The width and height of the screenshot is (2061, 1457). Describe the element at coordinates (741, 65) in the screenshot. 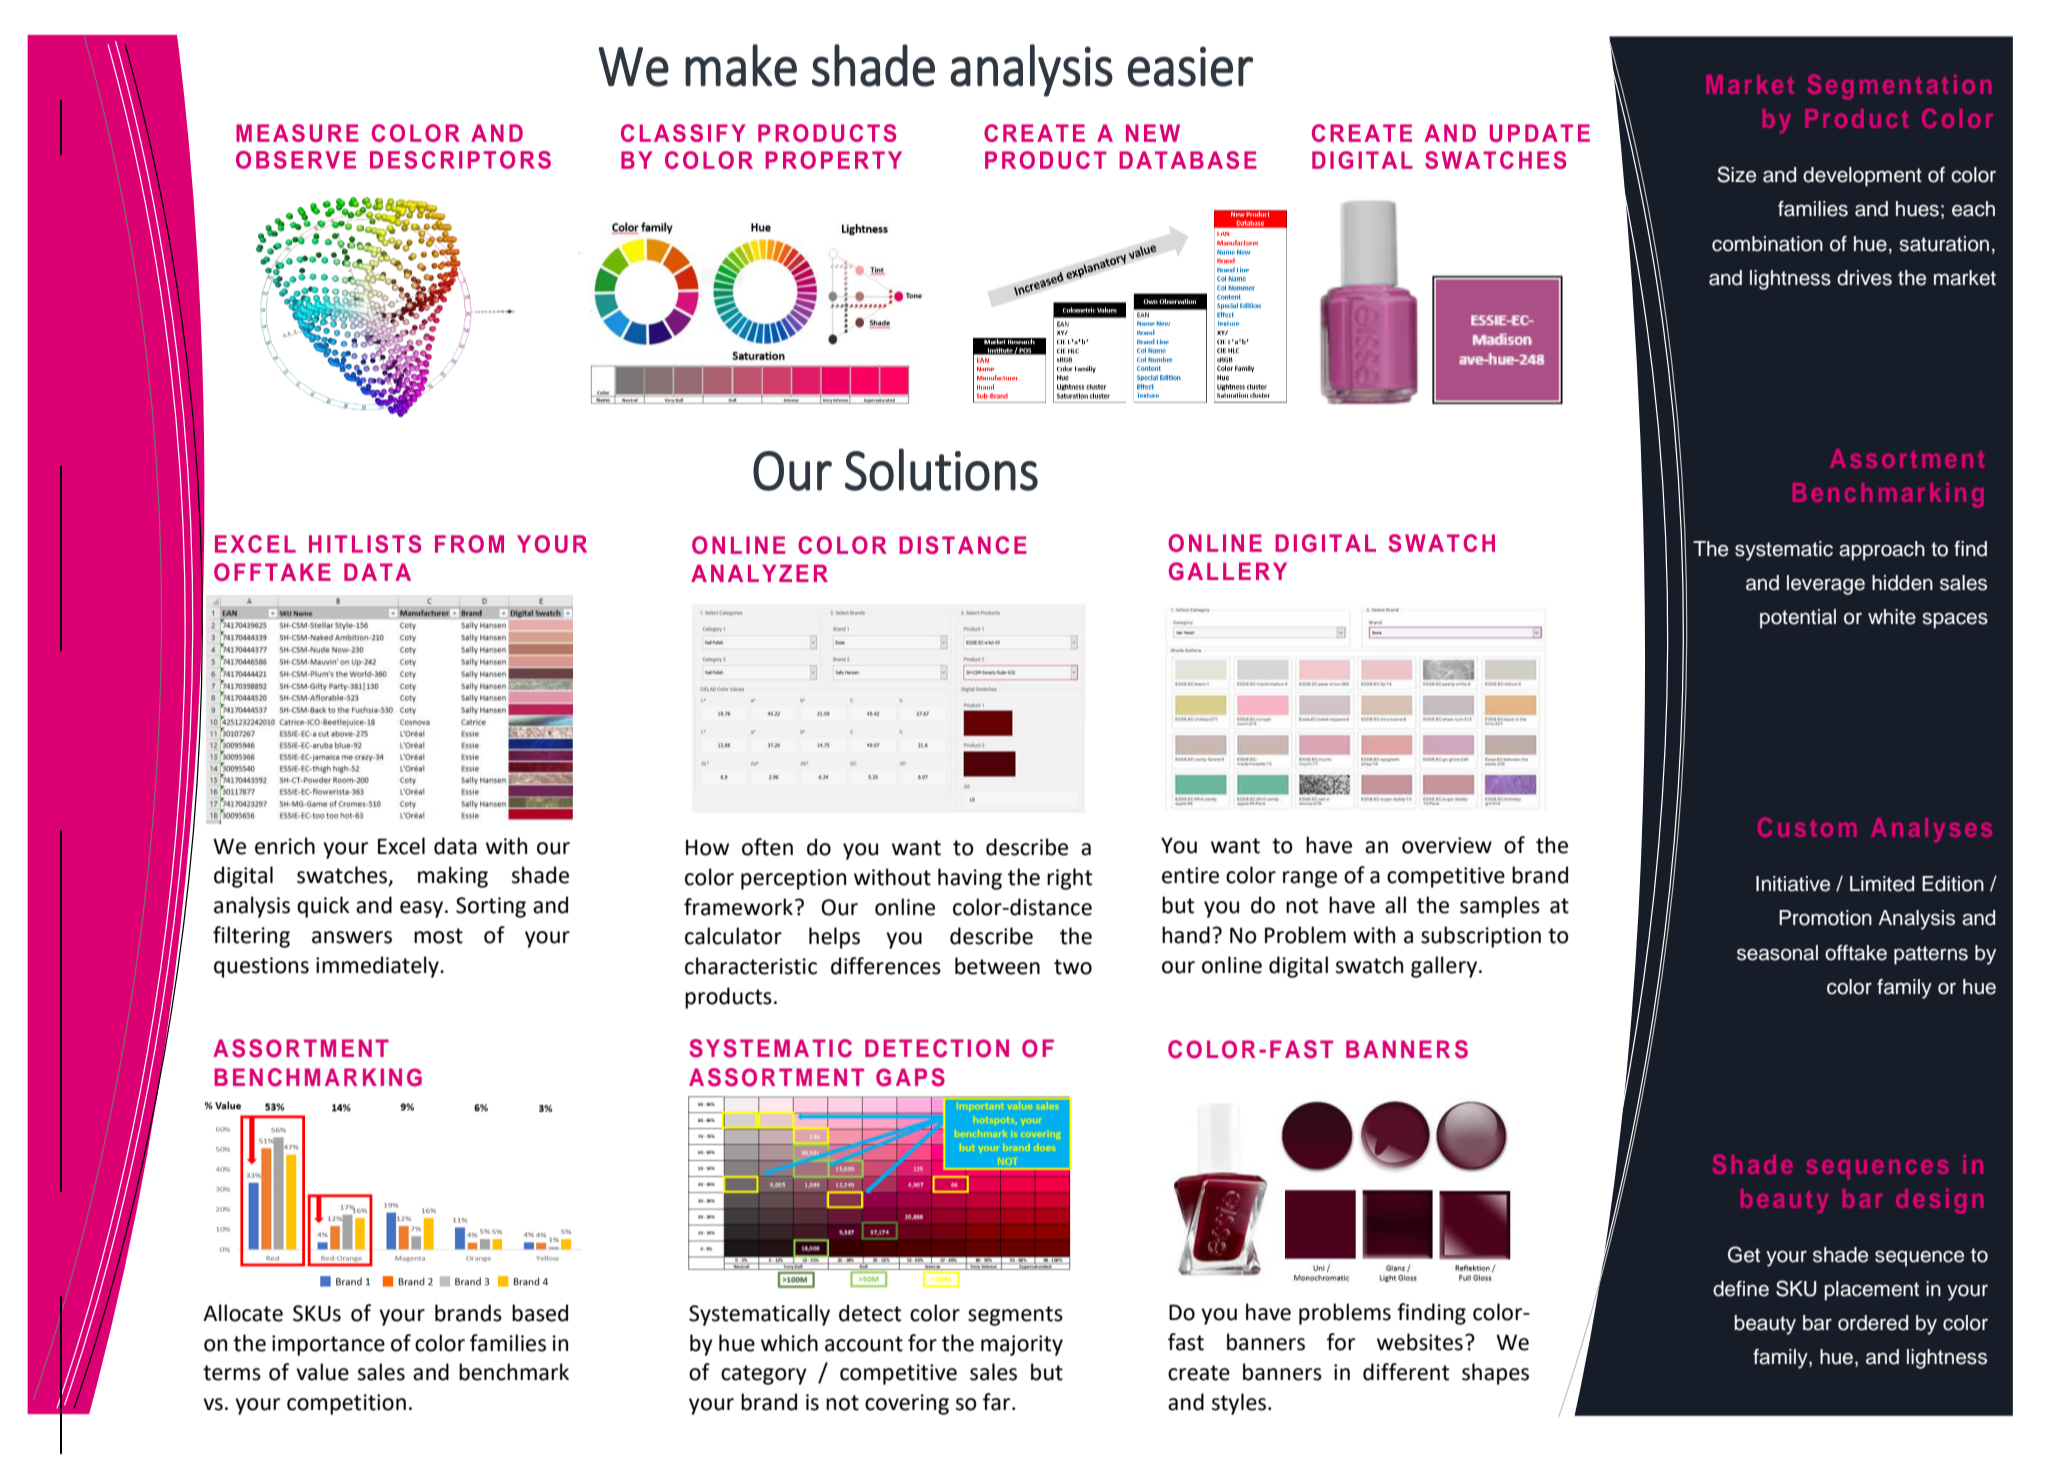

I see `make` at that location.
